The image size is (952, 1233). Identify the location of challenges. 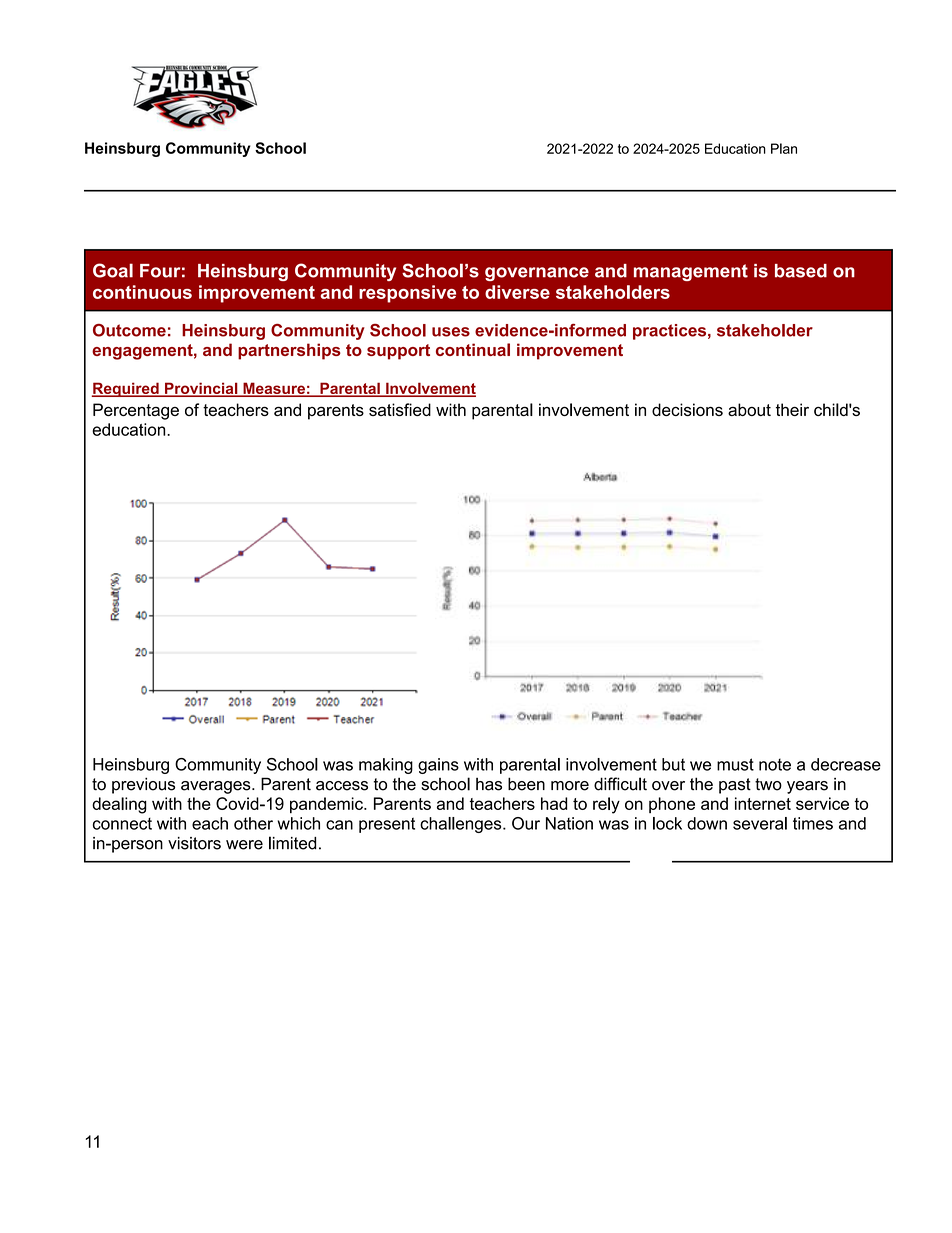
(462, 825).
